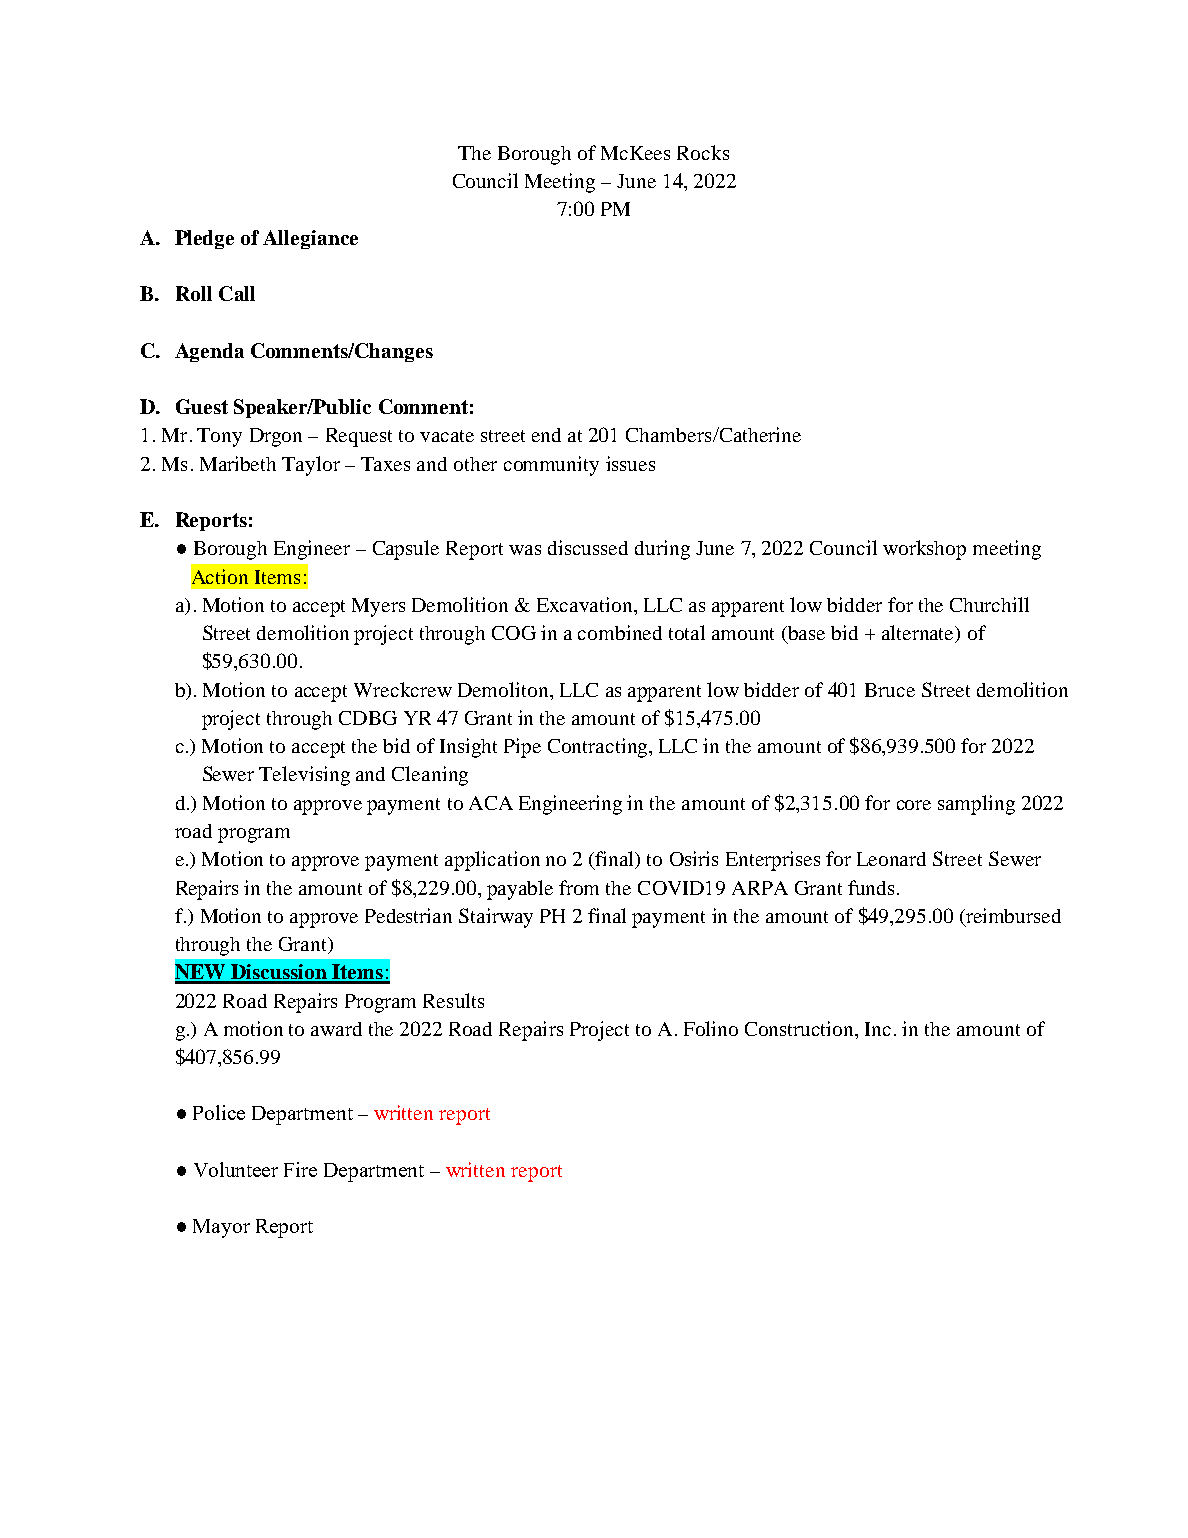 The width and height of the screenshot is (1188, 1538). Describe the element at coordinates (300, 1169) in the screenshot. I see `Fire` at that location.
